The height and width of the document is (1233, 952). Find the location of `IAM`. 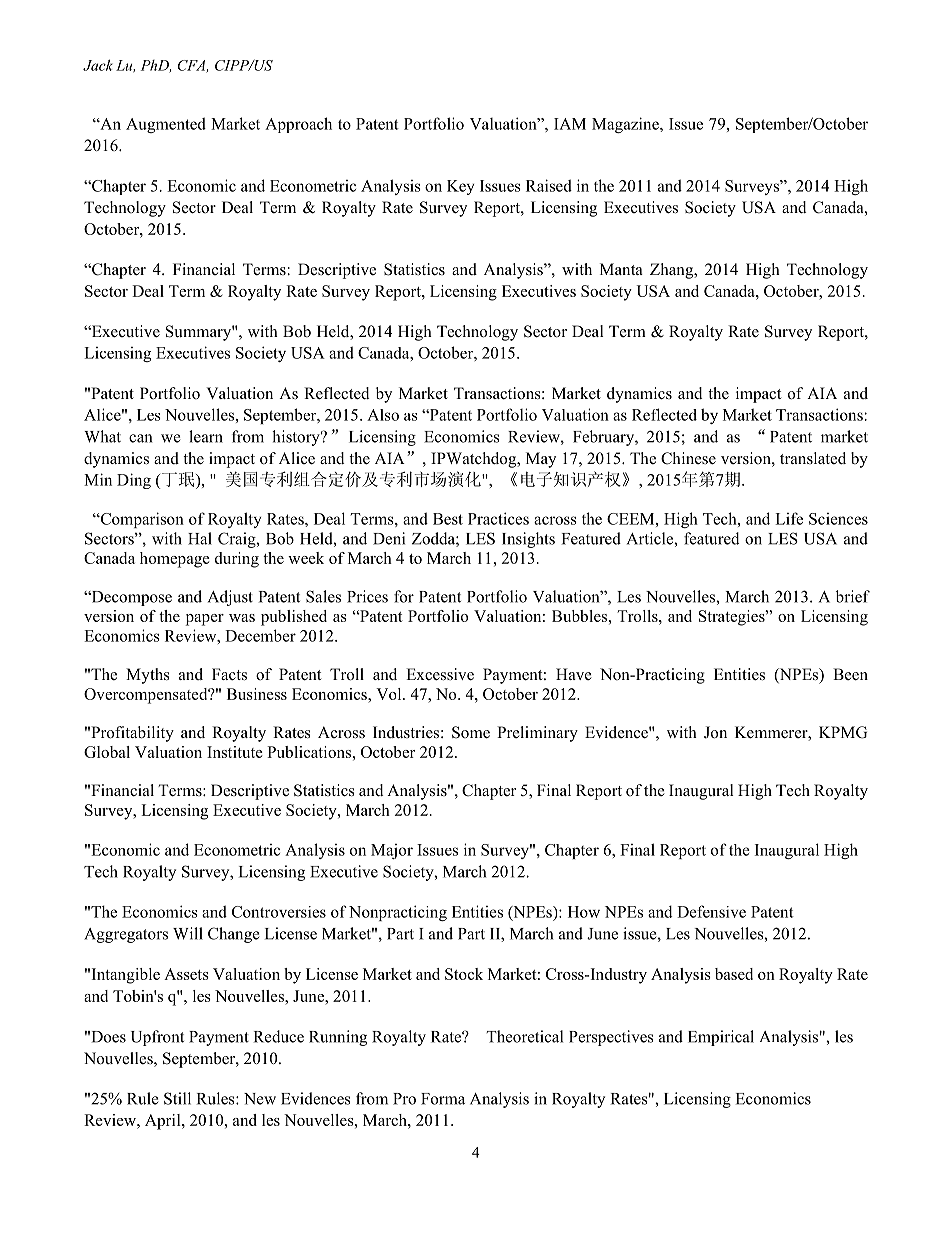

IAM is located at coordinates (570, 124).
